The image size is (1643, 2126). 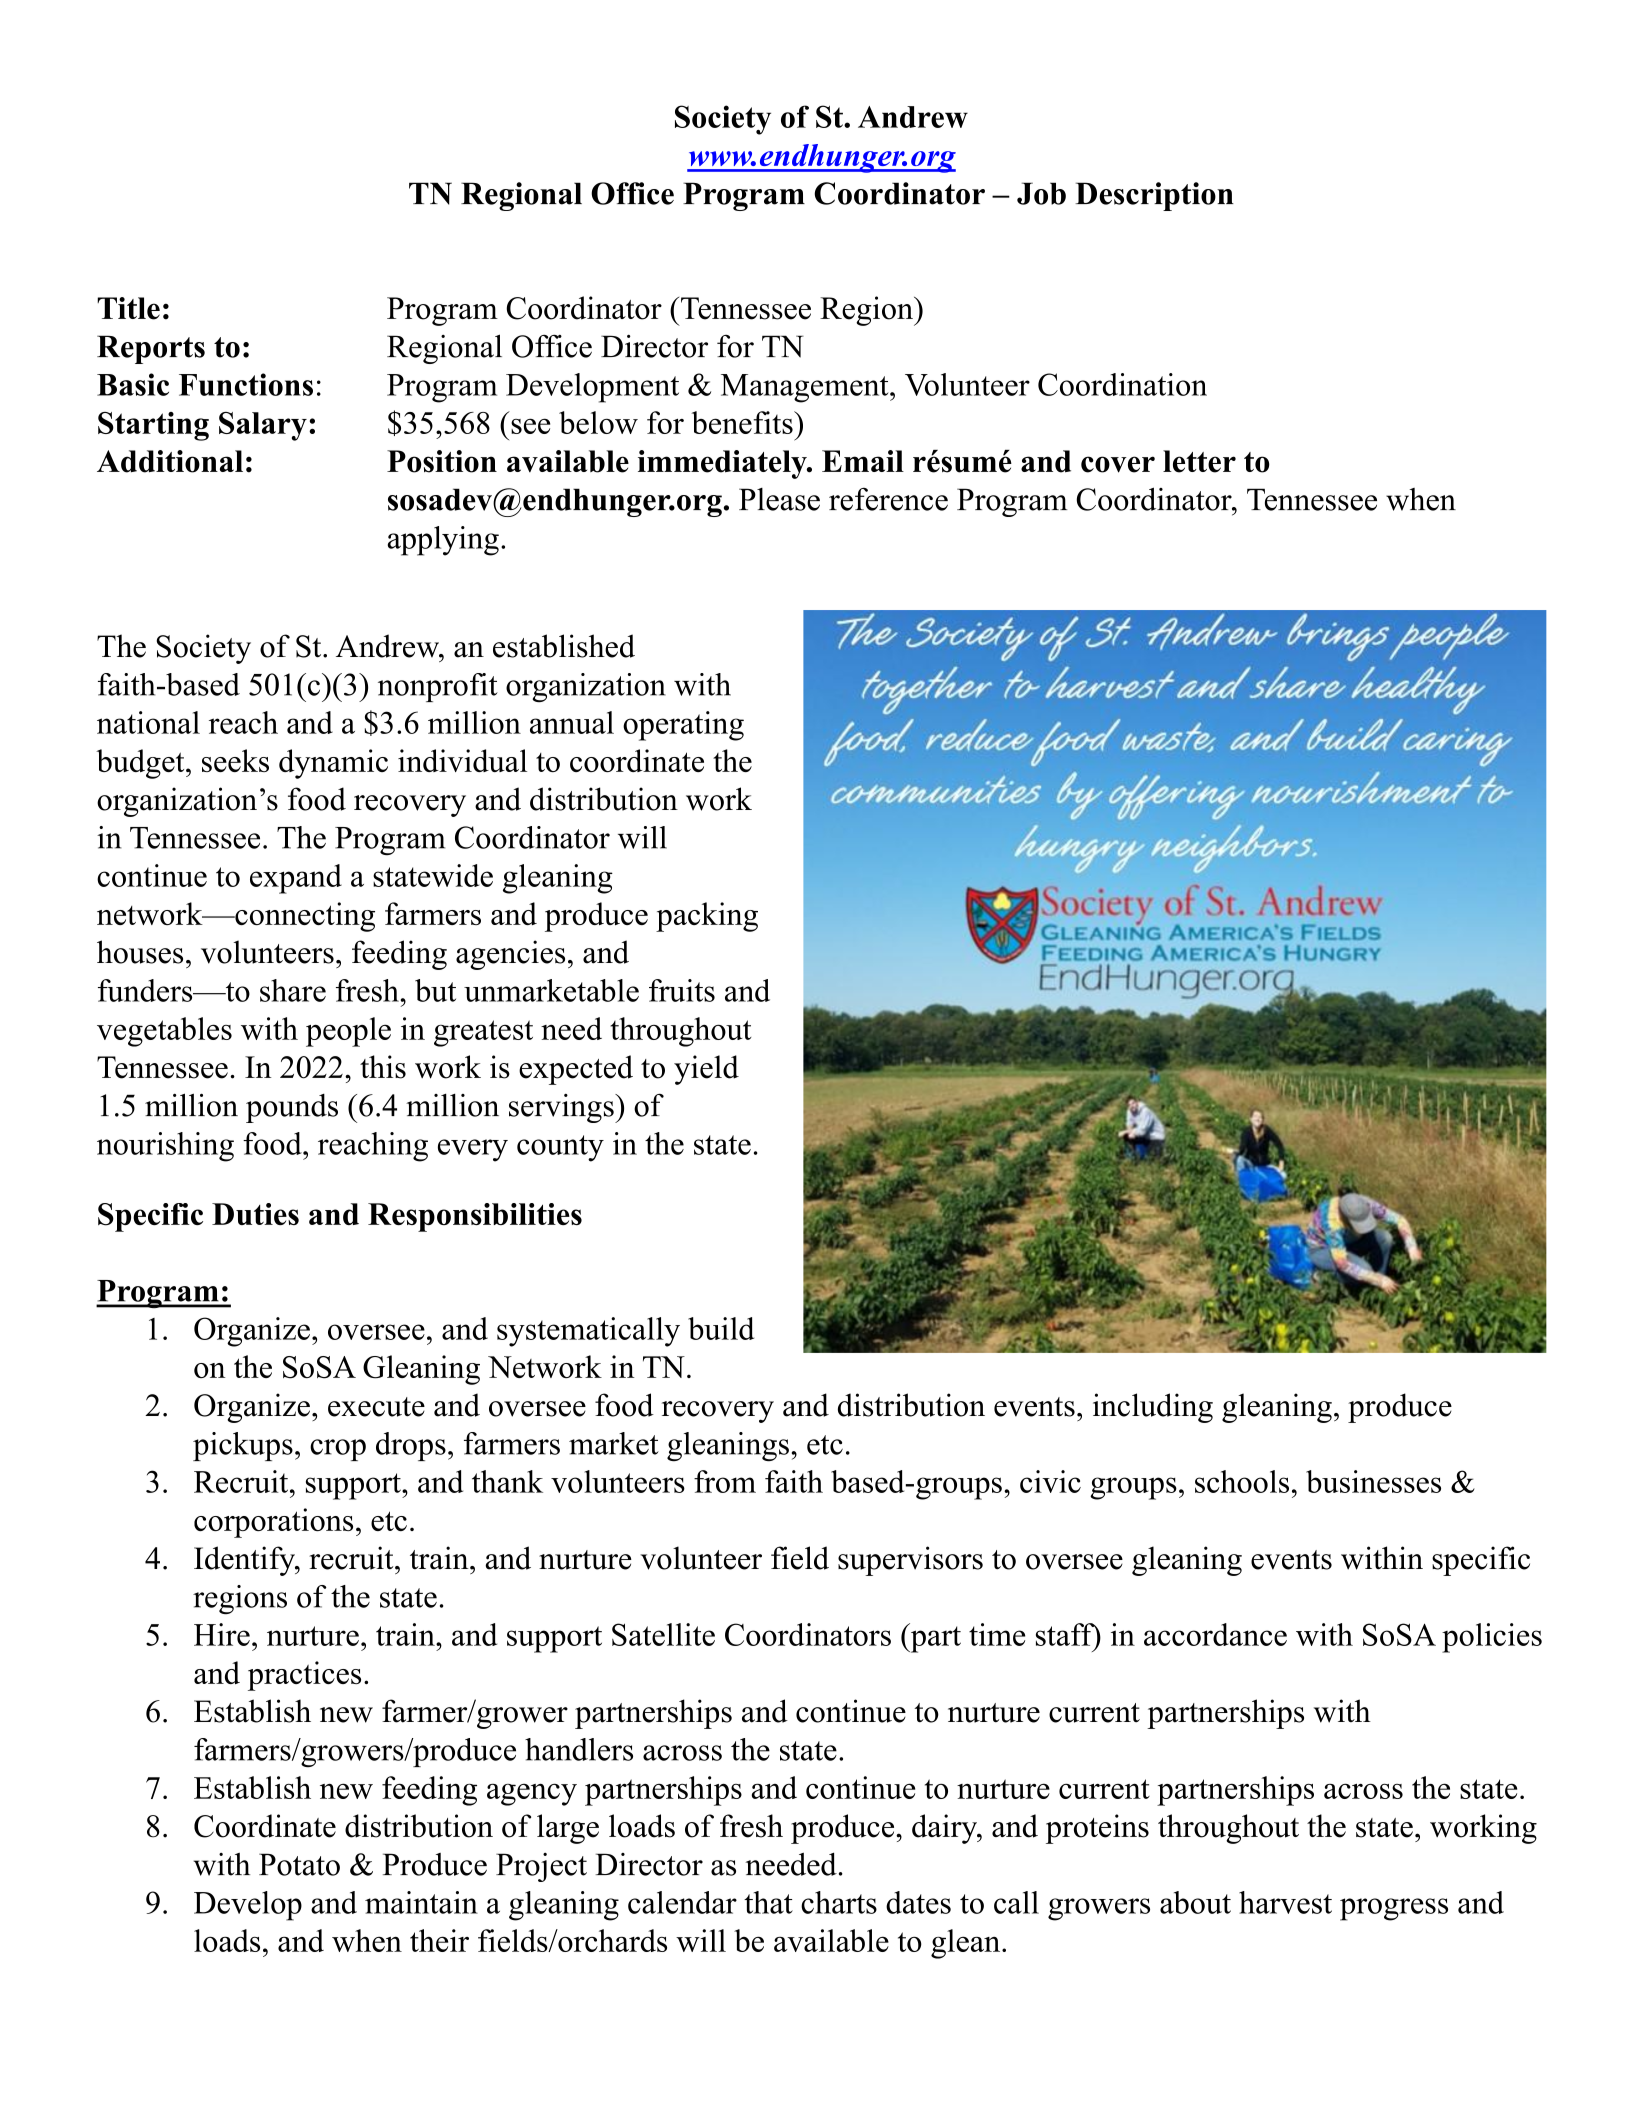 I want to click on pounds, so click(x=292, y=1108).
